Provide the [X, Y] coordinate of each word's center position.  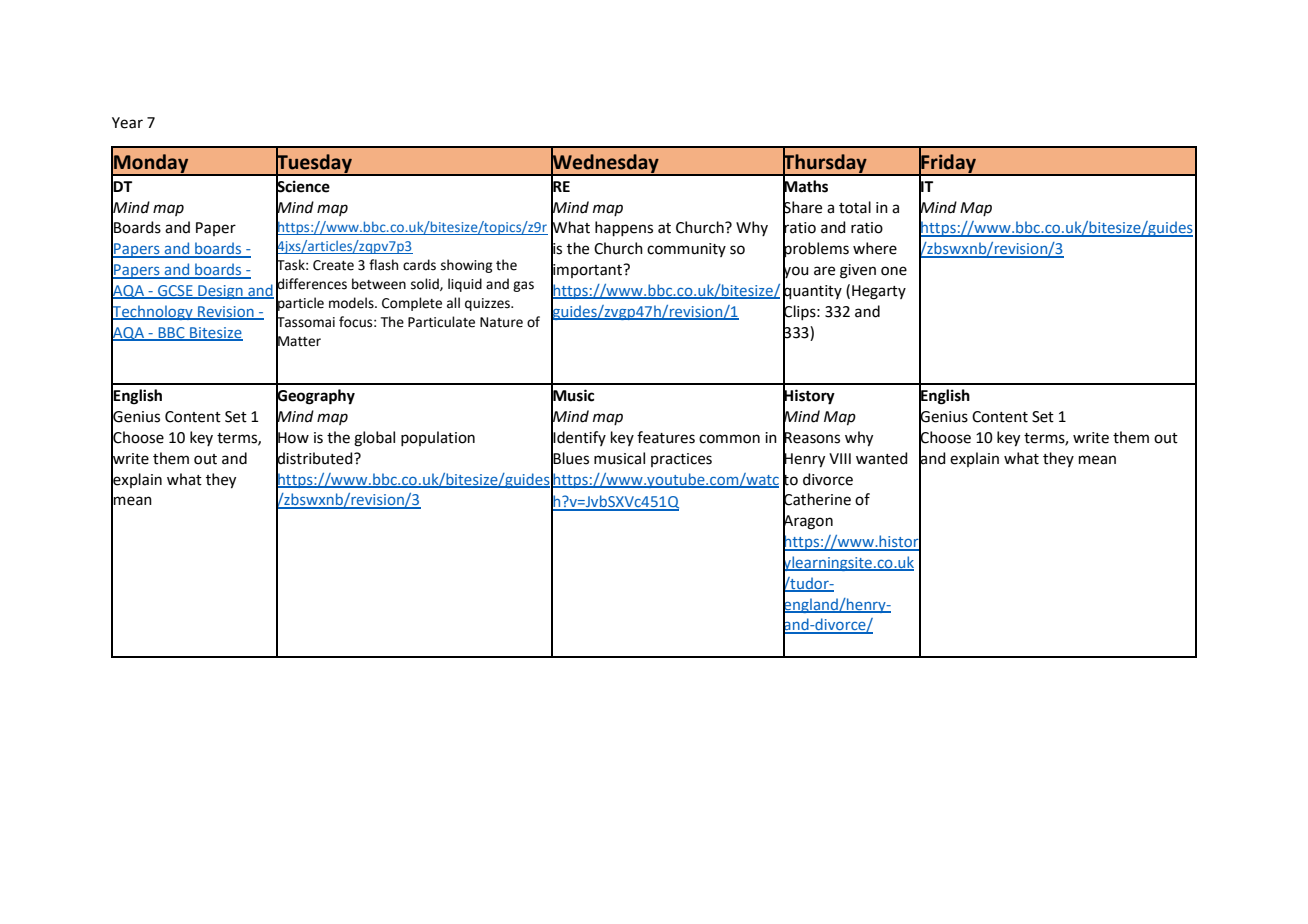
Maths [805, 186]
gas [523, 286]
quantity [812, 291]
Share [802, 206]
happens [624, 228]
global [374, 439]
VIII [840, 458]
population [438, 438]
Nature [501, 322]
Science [303, 186]
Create [333, 265]
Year [127, 123]
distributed [315, 458]
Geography [315, 397]
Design [220, 292]
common [729, 439]
